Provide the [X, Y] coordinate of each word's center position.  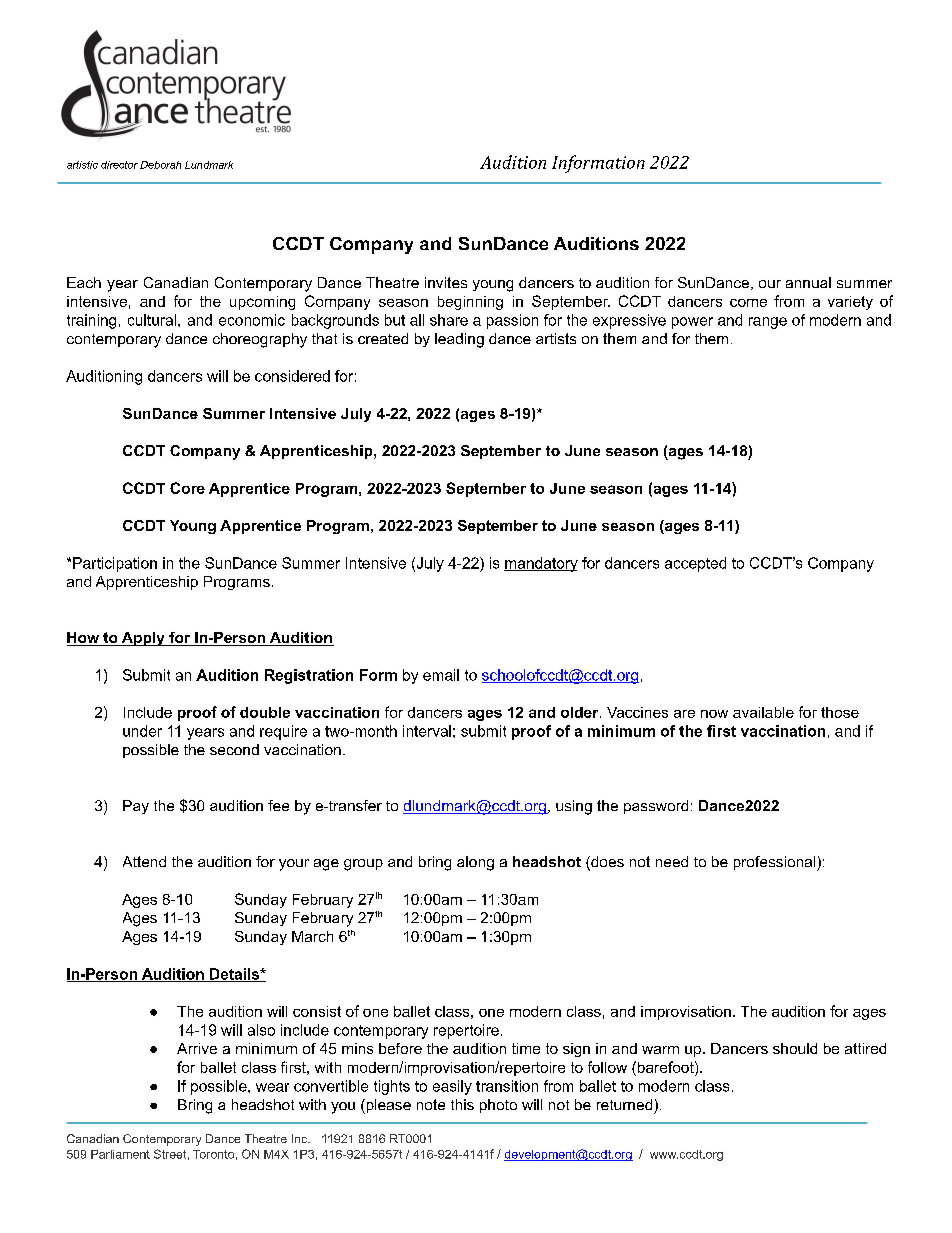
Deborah [160, 165]
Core [187, 488]
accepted [695, 564]
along [475, 863]
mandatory [541, 564]
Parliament [120, 1154]
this [462, 1104]
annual [808, 282]
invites [446, 282]
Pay [136, 807]
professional [776, 863]
